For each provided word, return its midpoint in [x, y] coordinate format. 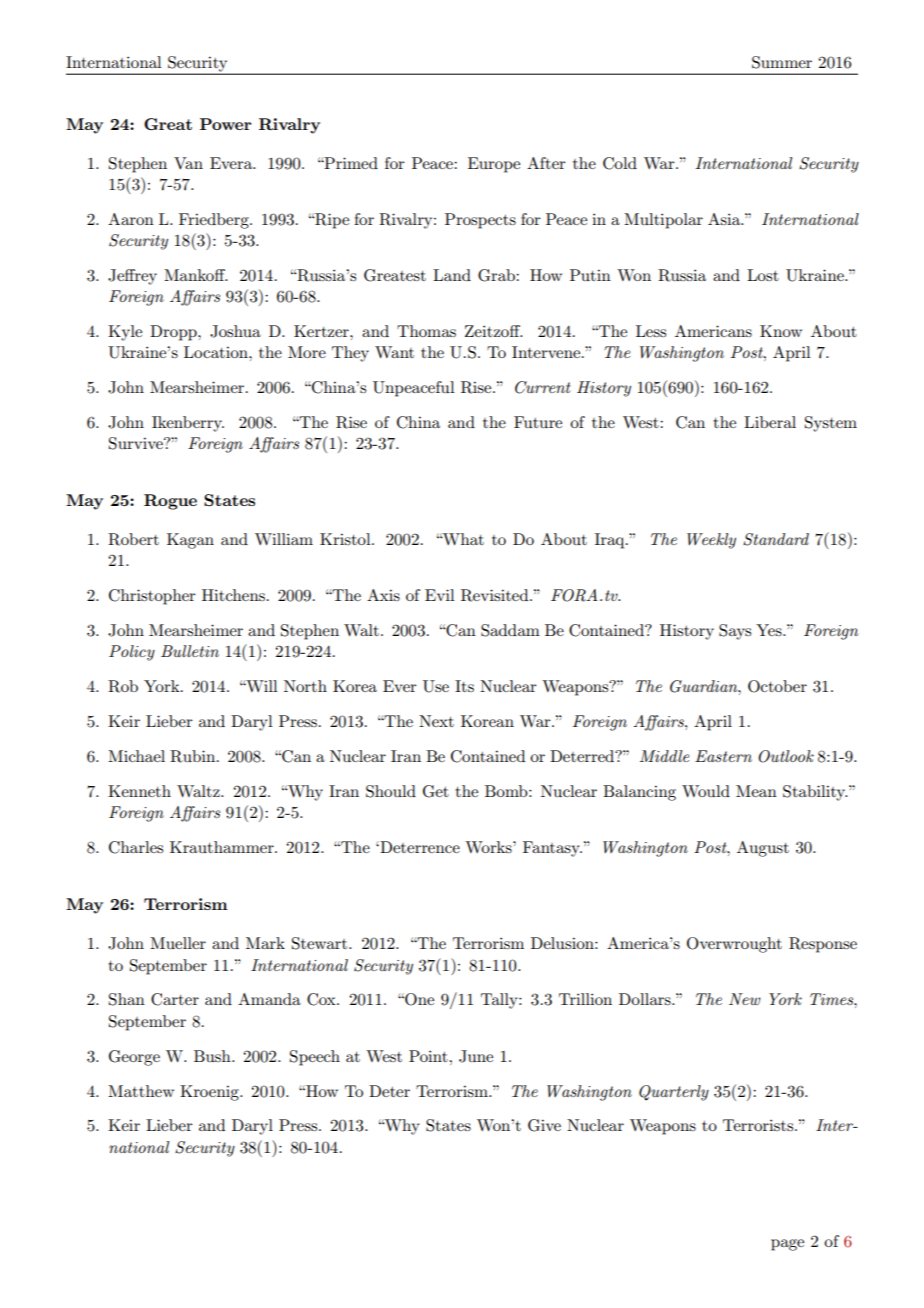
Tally [500, 1001]
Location [217, 352]
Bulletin [190, 651]
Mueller [178, 943]
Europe [494, 165]
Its [464, 686]
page [787, 1245]
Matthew [141, 1091]
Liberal [770, 422]
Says [735, 632]
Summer [782, 62]
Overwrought [734, 945]
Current [543, 387]
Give [544, 1125]
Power [225, 124]
